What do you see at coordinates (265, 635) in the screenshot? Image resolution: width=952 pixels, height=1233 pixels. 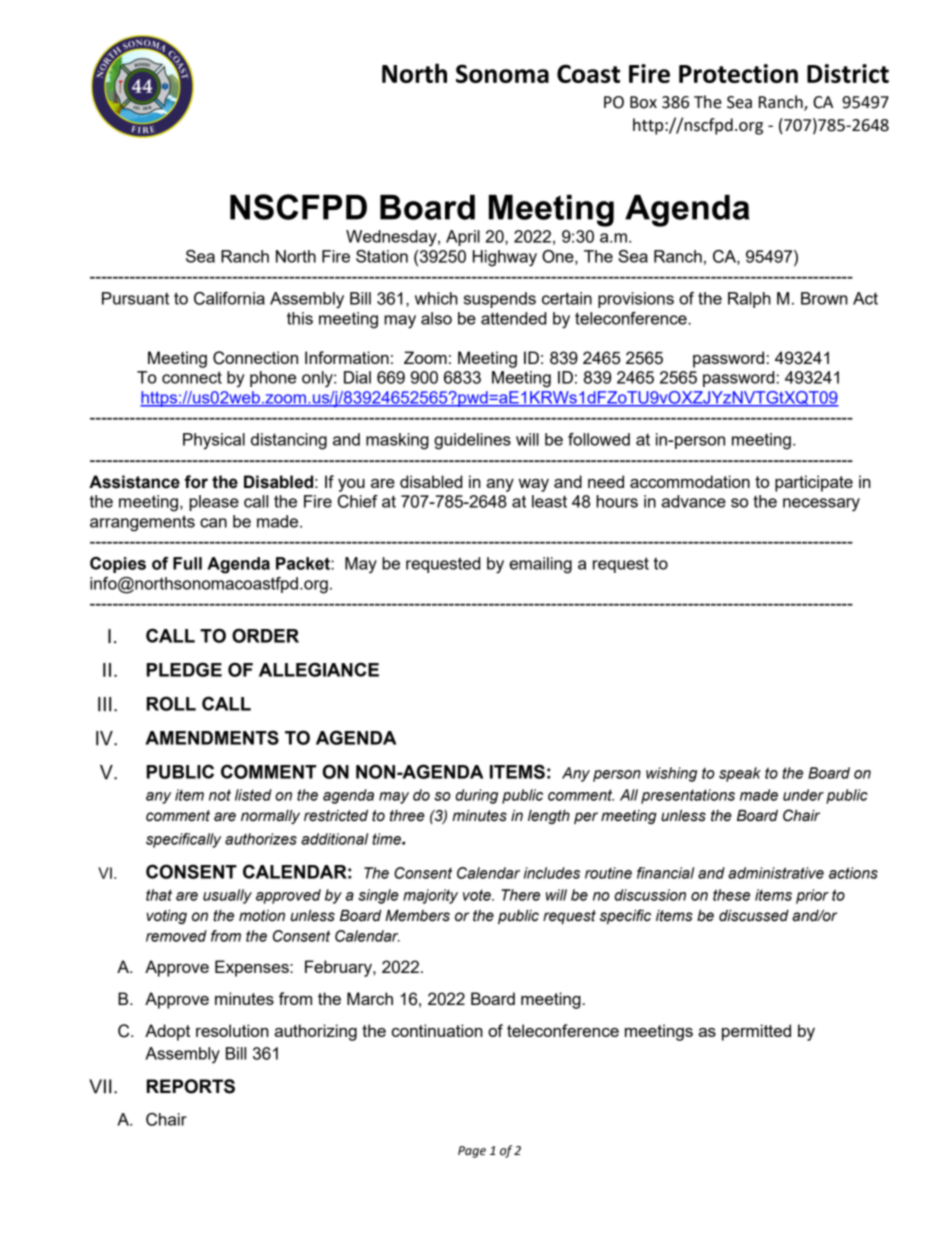 I see `ORDER` at bounding box center [265, 635].
